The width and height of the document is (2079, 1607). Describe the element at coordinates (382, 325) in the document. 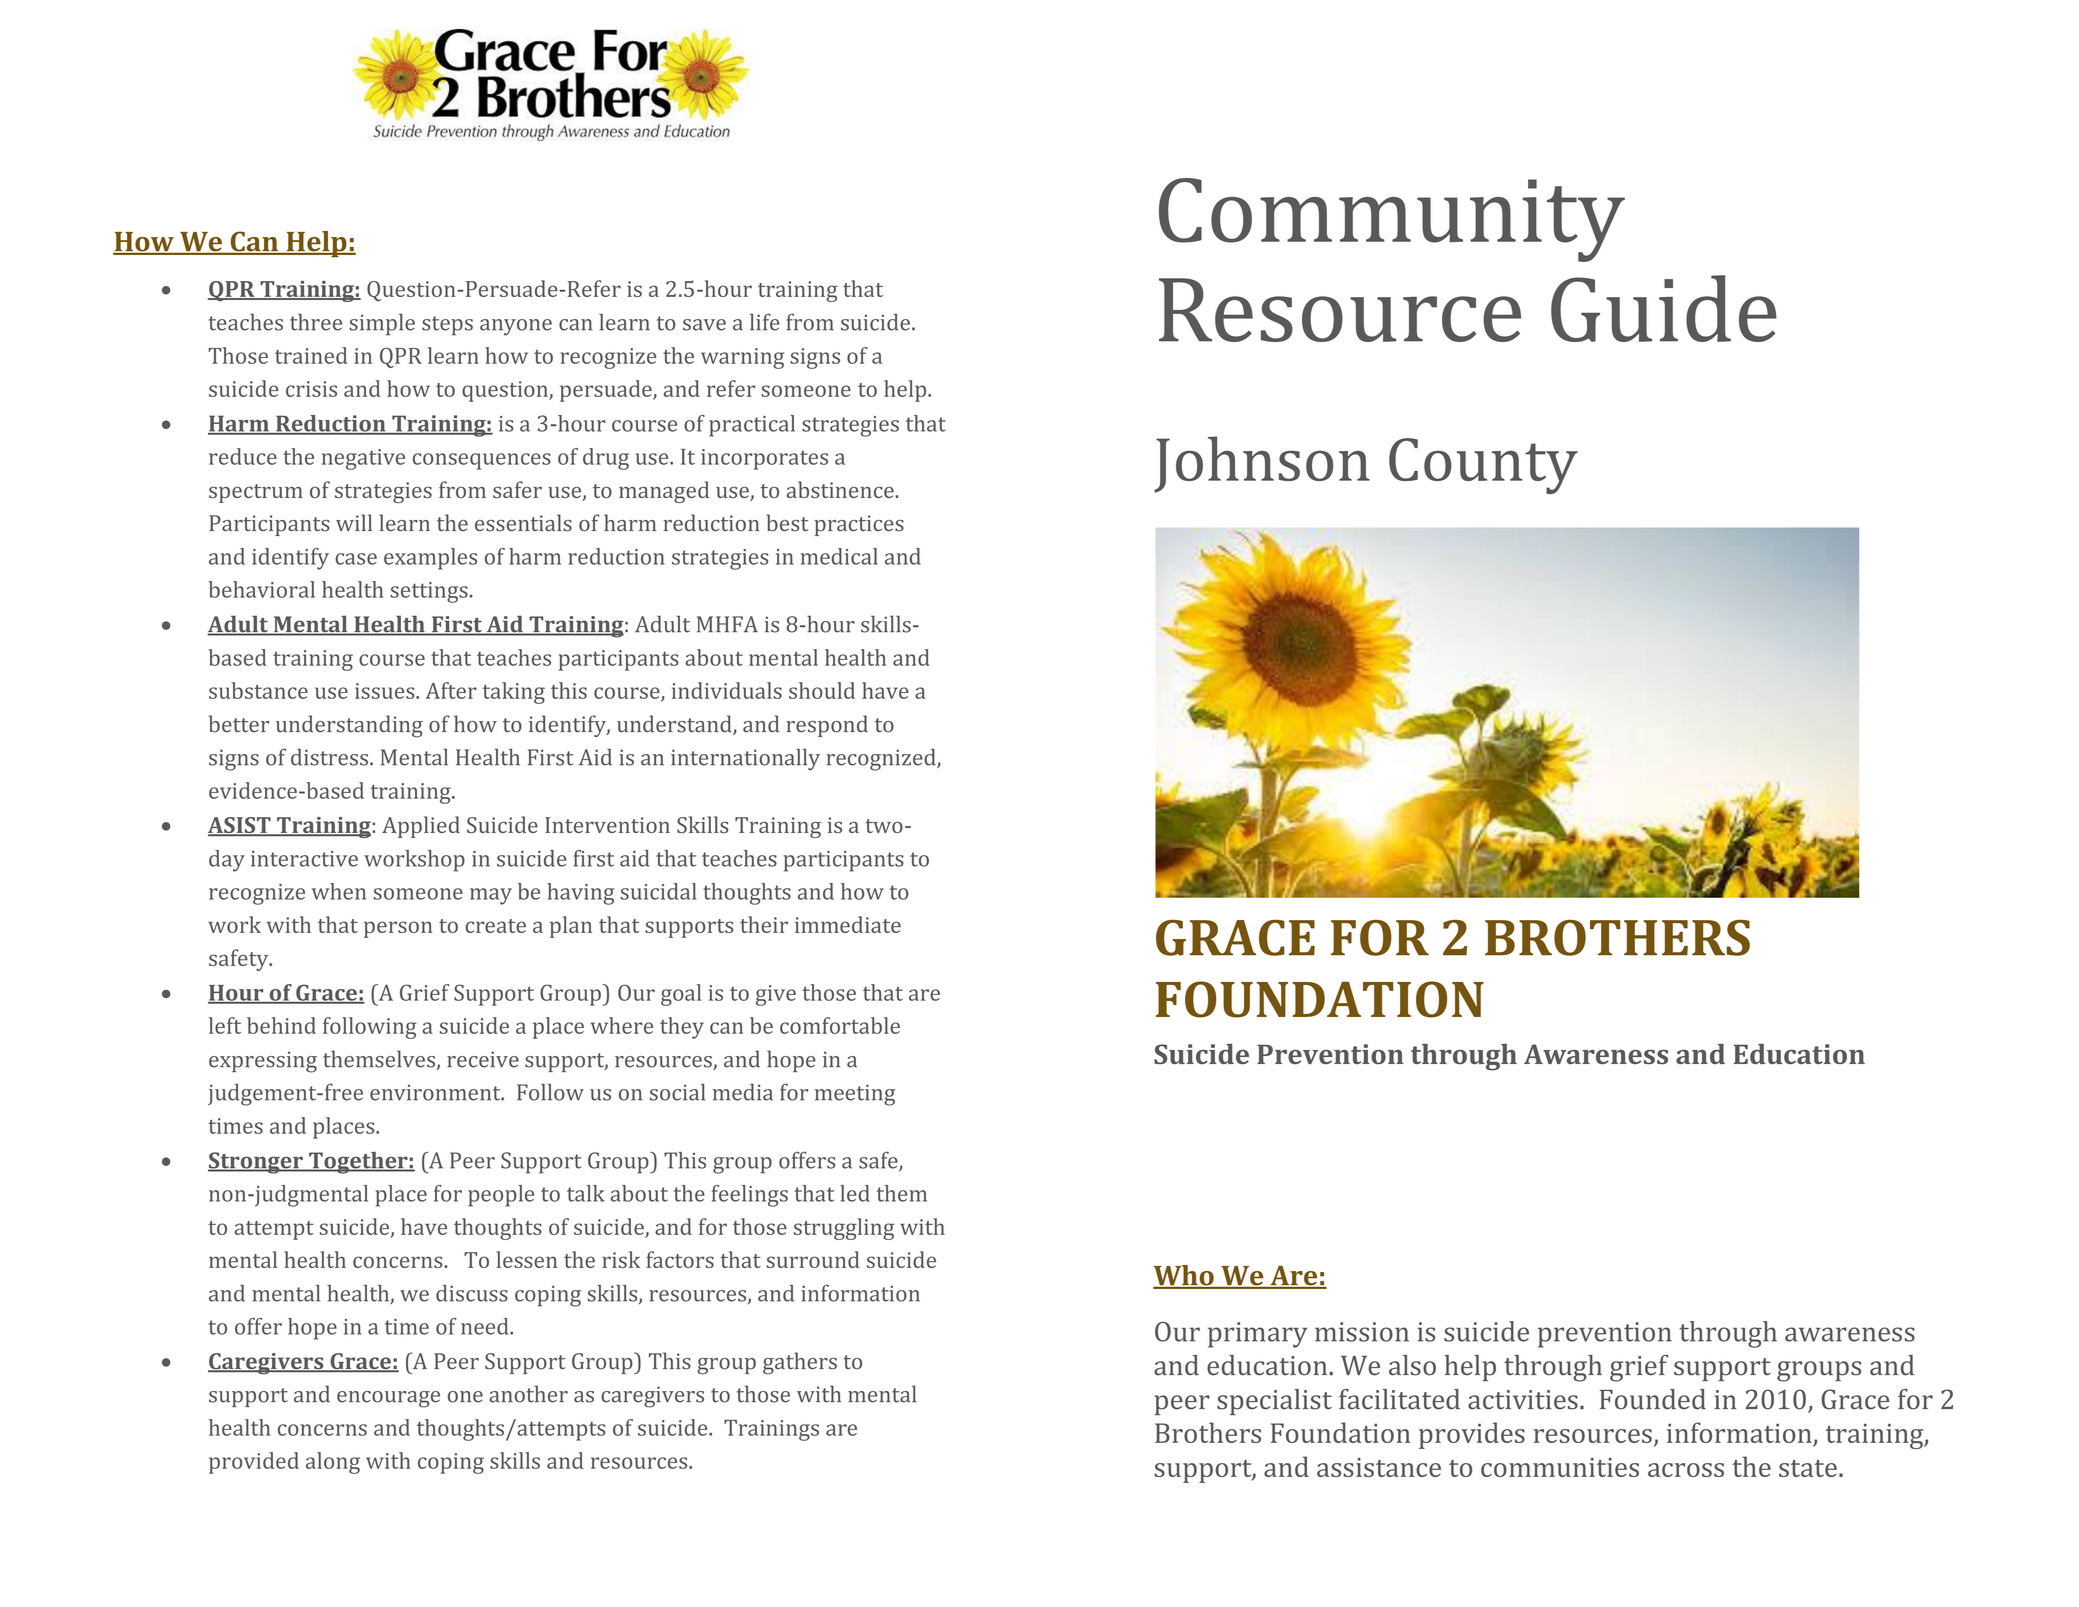

I see `simple` at that location.
